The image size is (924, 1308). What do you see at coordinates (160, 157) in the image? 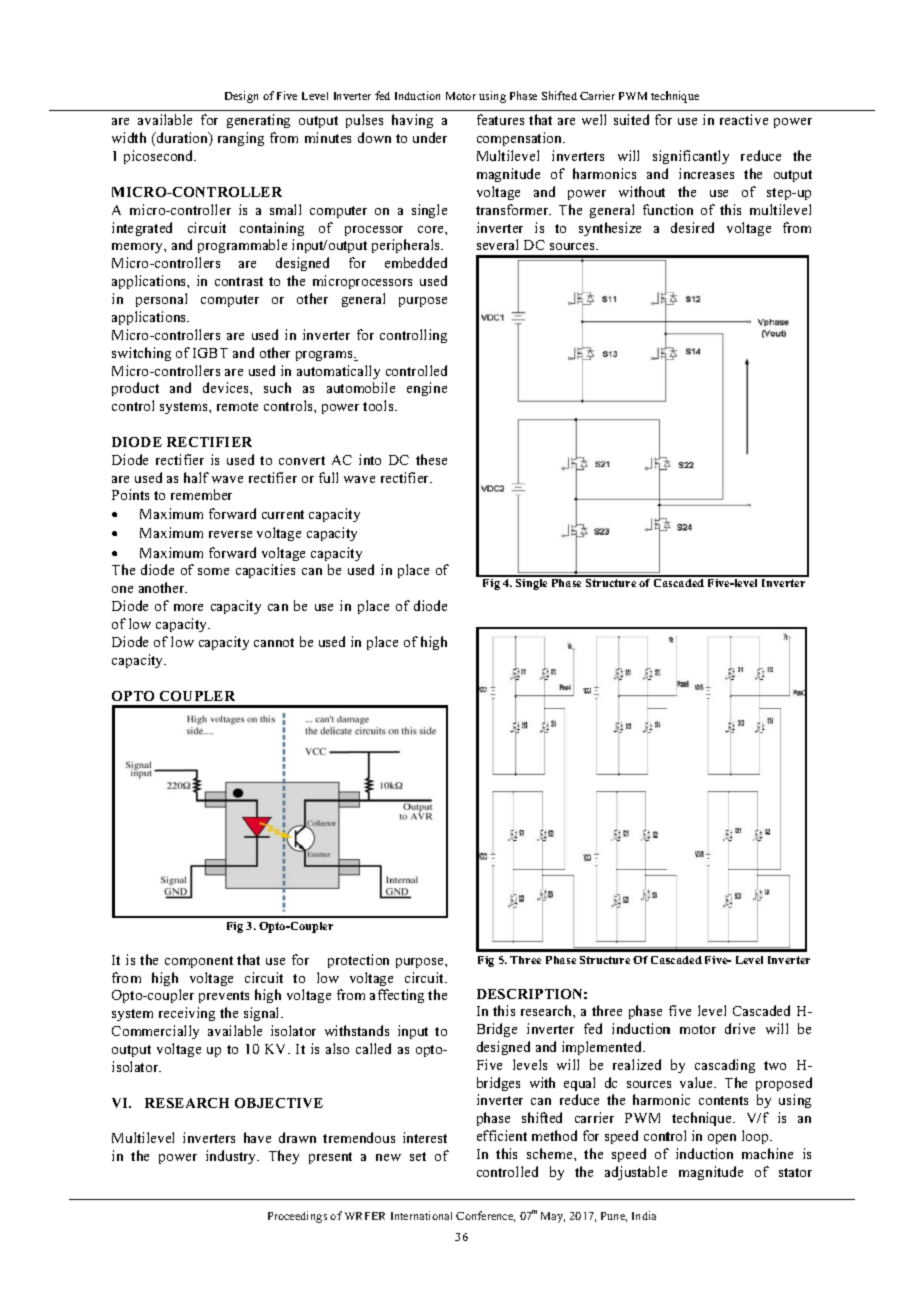
I see `picosecond` at bounding box center [160, 157].
